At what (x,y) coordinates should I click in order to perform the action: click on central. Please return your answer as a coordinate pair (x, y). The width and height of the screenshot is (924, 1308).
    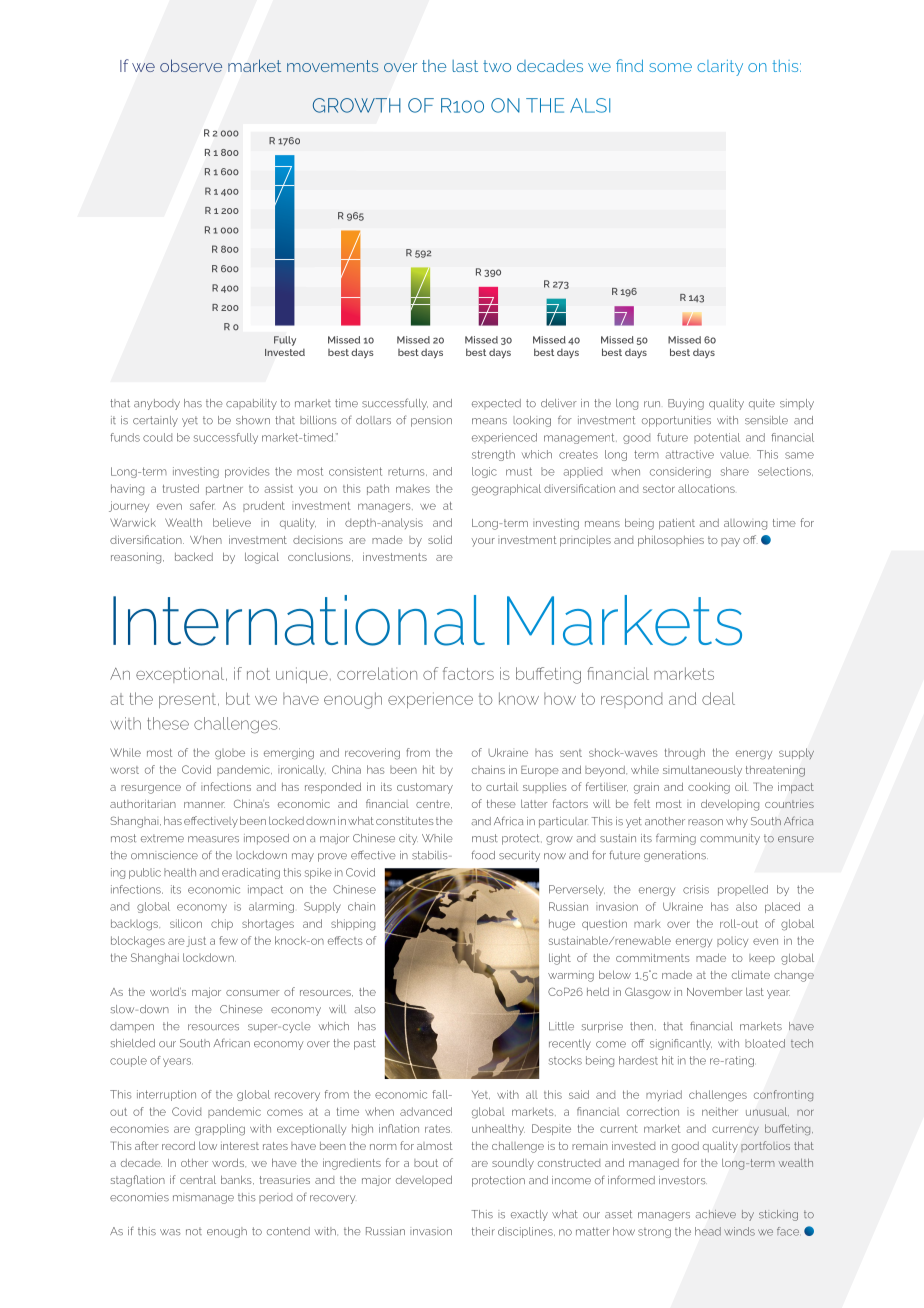
    Looking at the image, I should click on (198, 1179).
